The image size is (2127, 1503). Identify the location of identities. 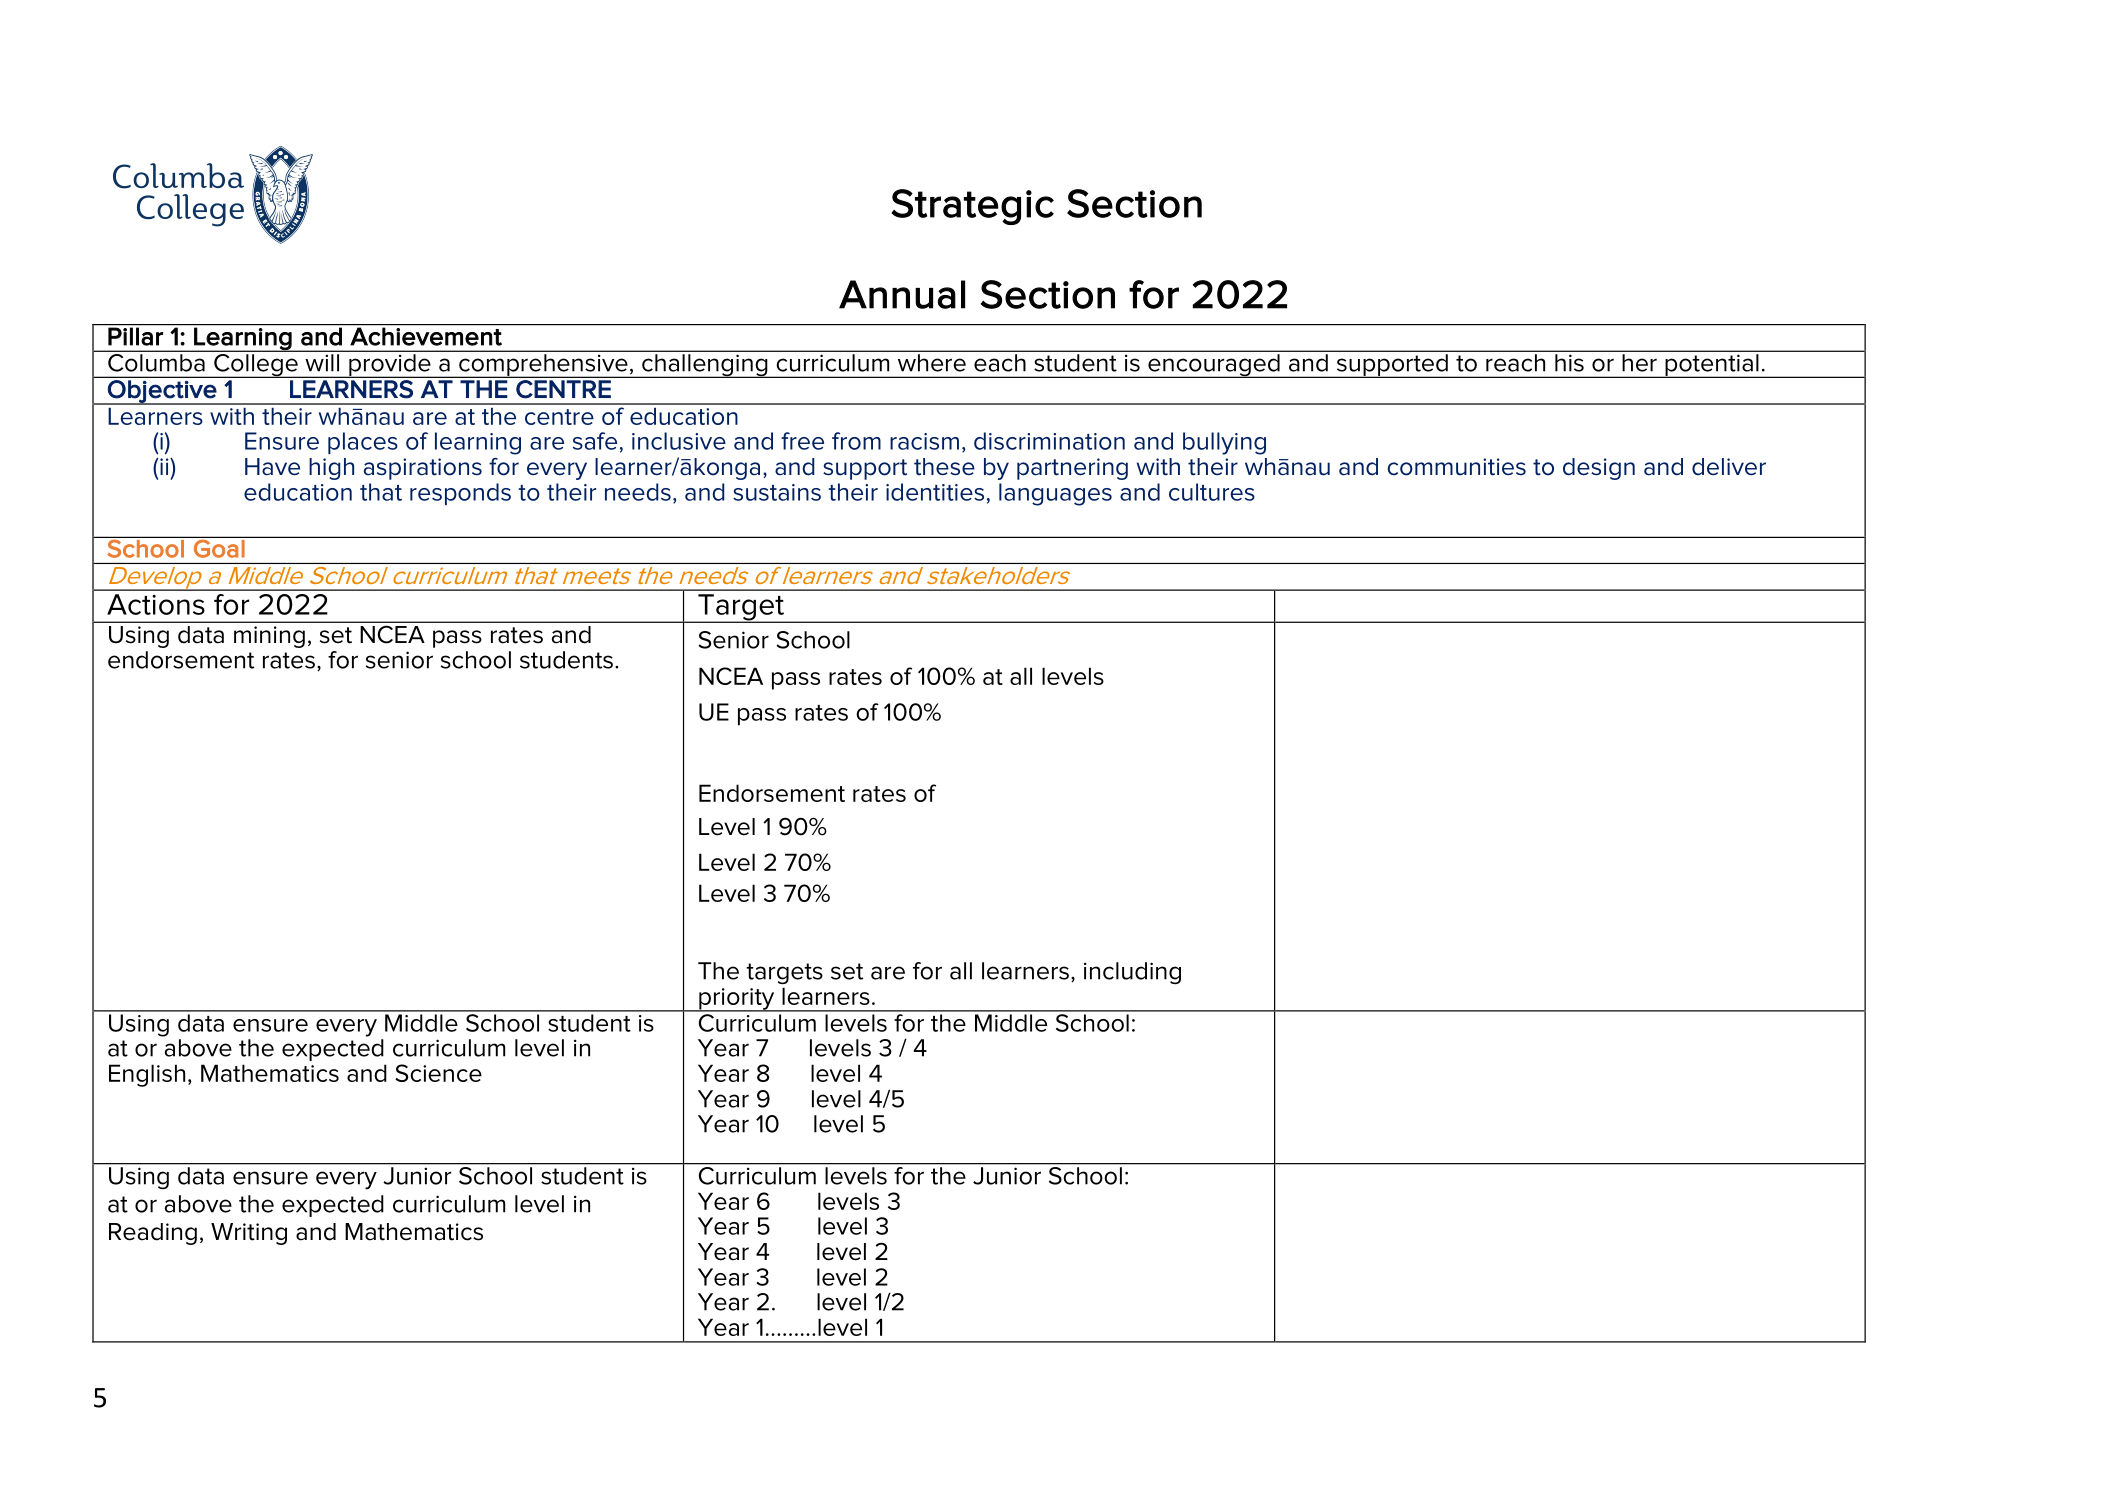
(935, 492).
